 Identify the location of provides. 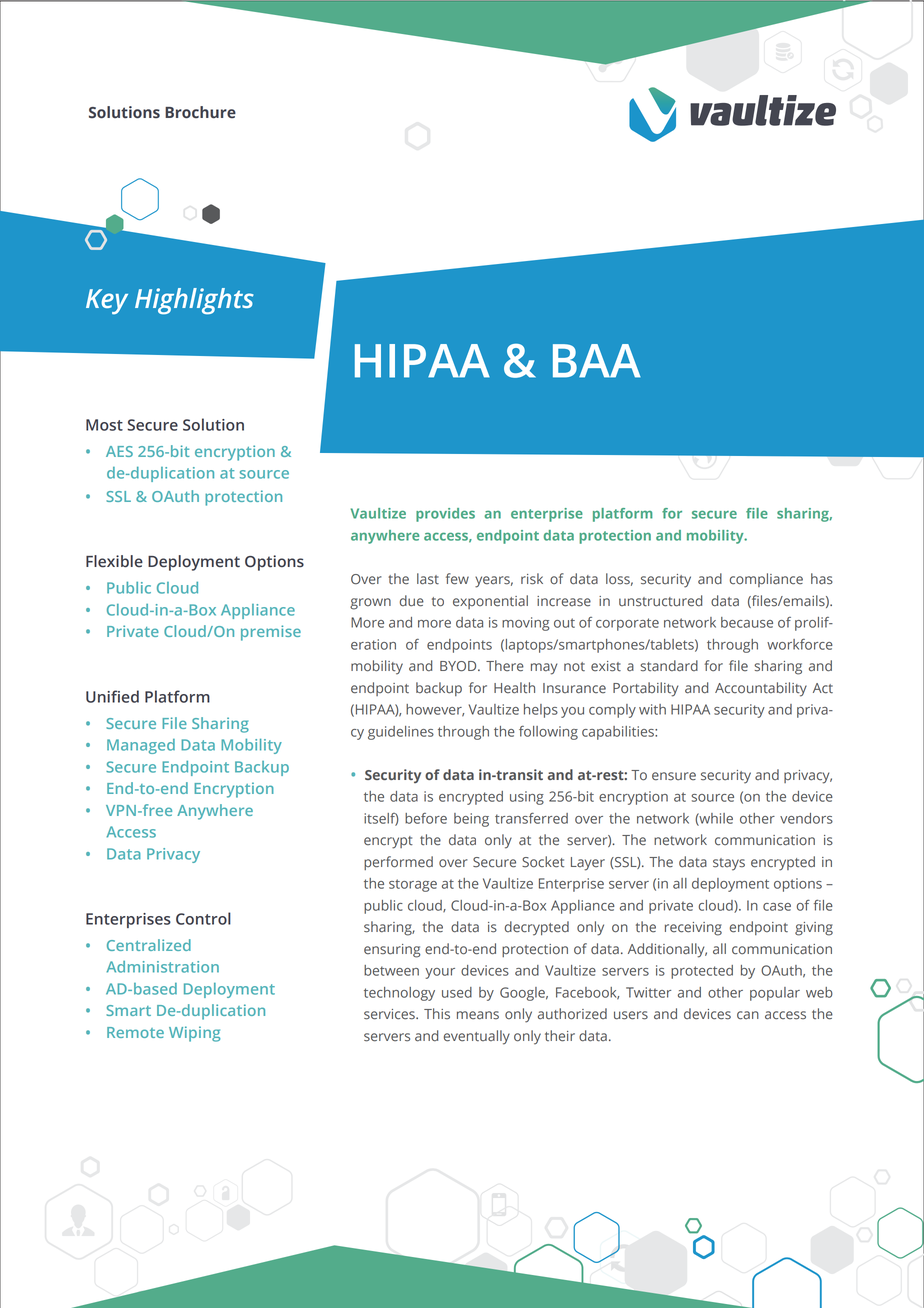
(445, 515).
